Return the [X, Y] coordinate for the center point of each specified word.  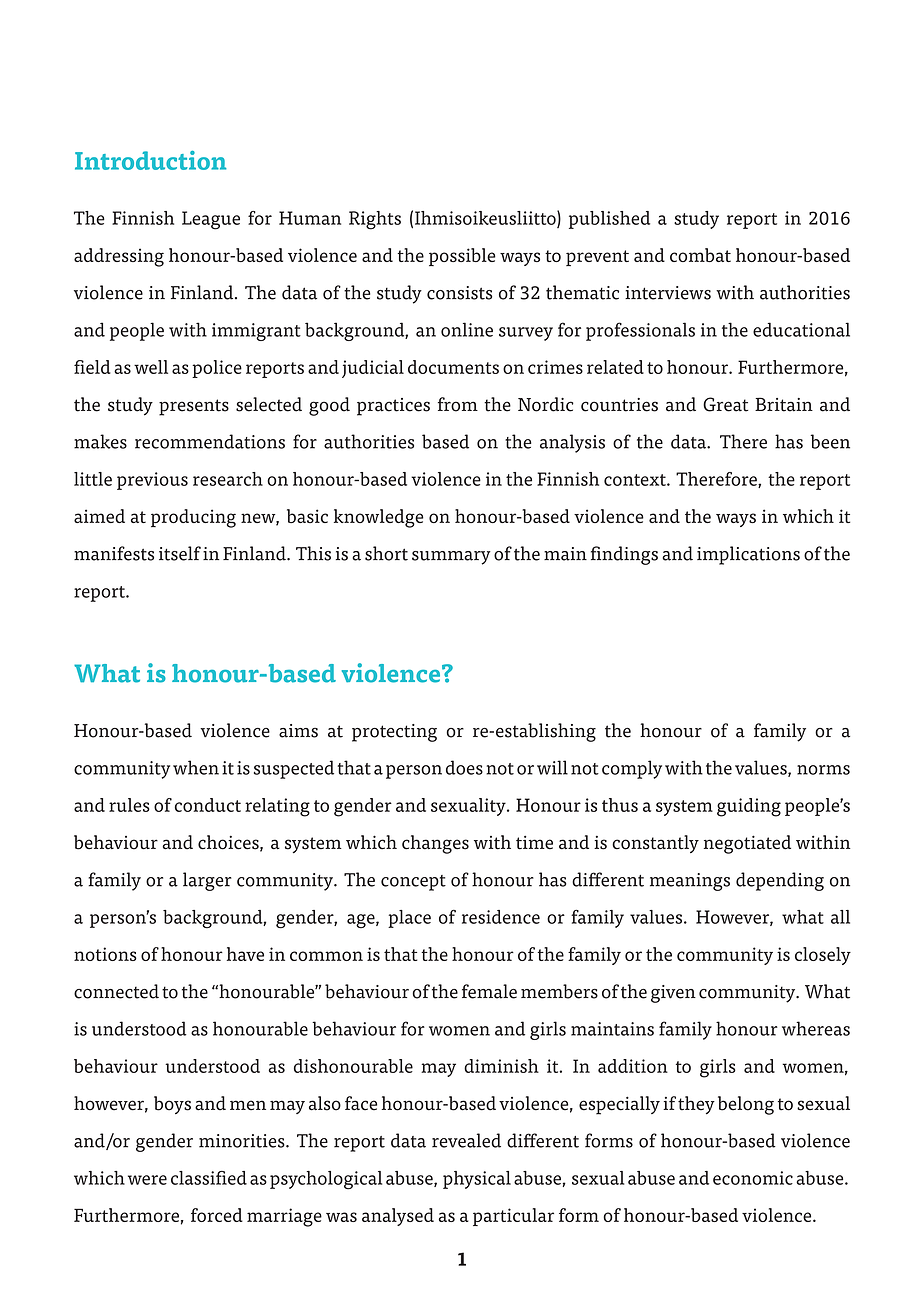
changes [435, 844]
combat [700, 255]
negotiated [747, 844]
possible [462, 257]
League [211, 220]
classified [209, 1178]
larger [207, 881]
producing [193, 518]
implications [748, 555]
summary [451, 558]
